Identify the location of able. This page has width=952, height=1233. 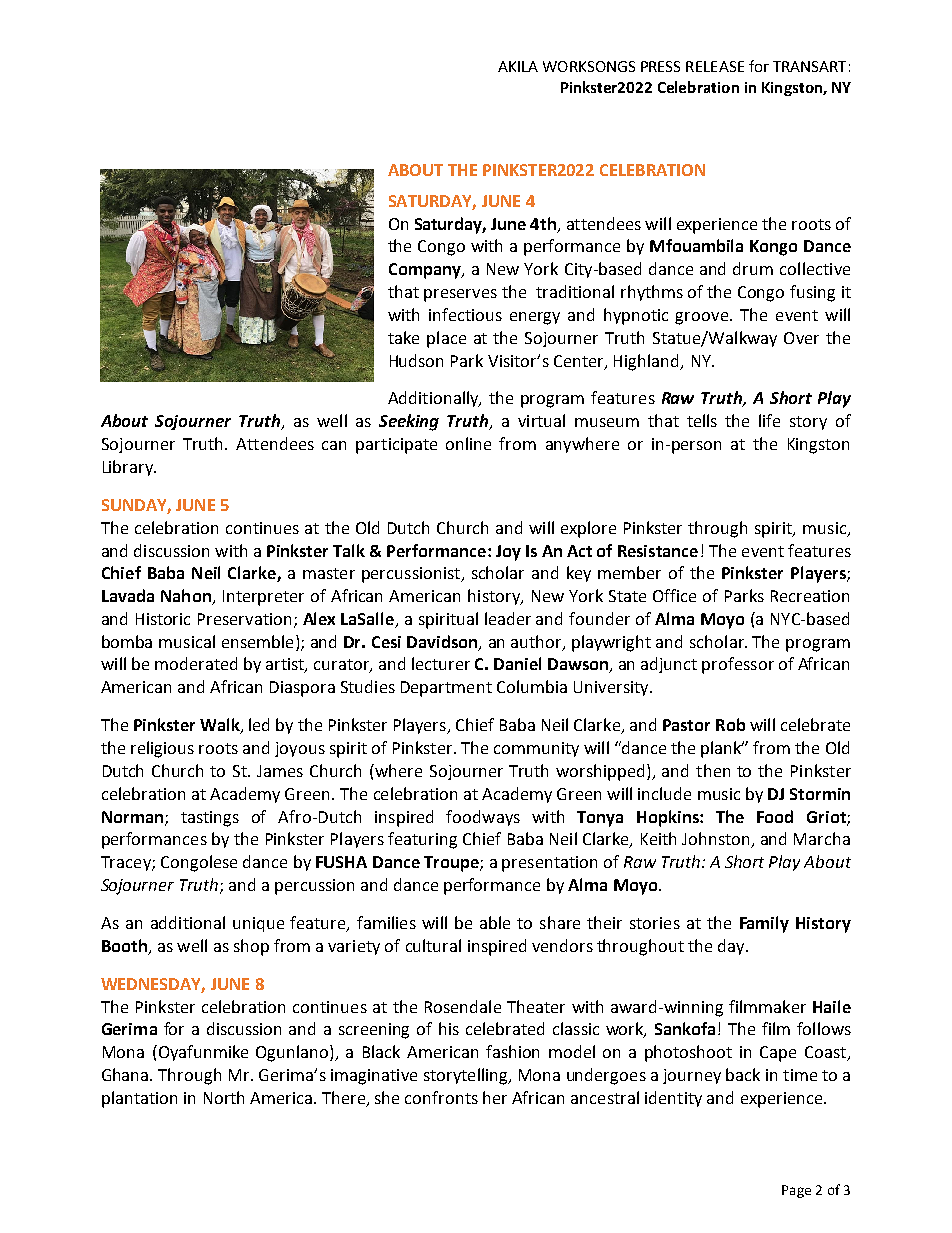
(495, 922).
